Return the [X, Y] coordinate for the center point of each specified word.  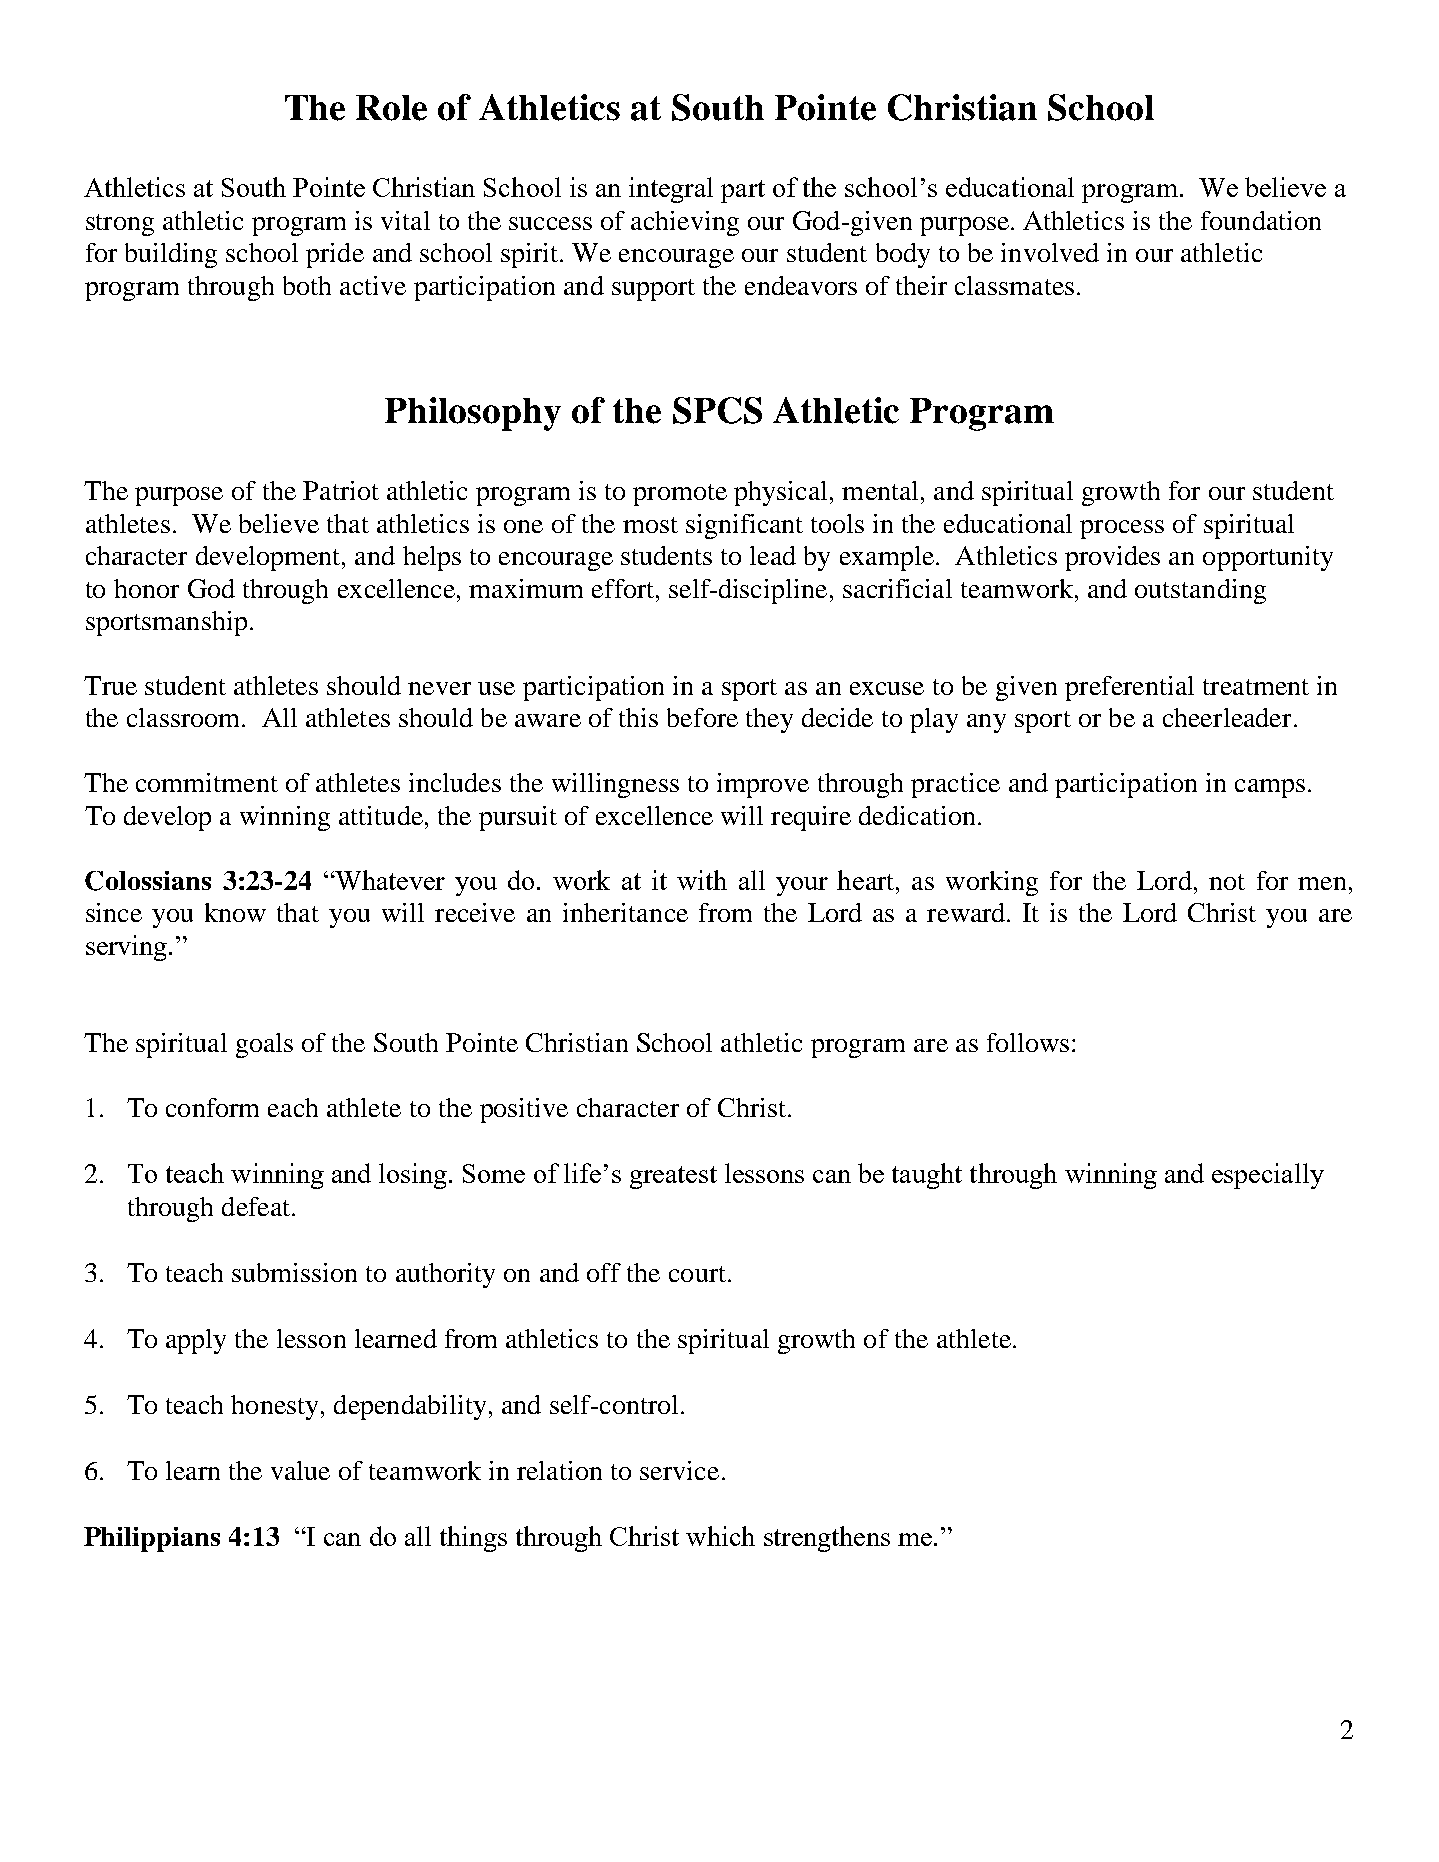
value [300, 1470]
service [679, 1470]
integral [671, 190]
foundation [1261, 220]
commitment [207, 782]
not [1227, 882]
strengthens [827, 1539]
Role [391, 108]
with [702, 880]
